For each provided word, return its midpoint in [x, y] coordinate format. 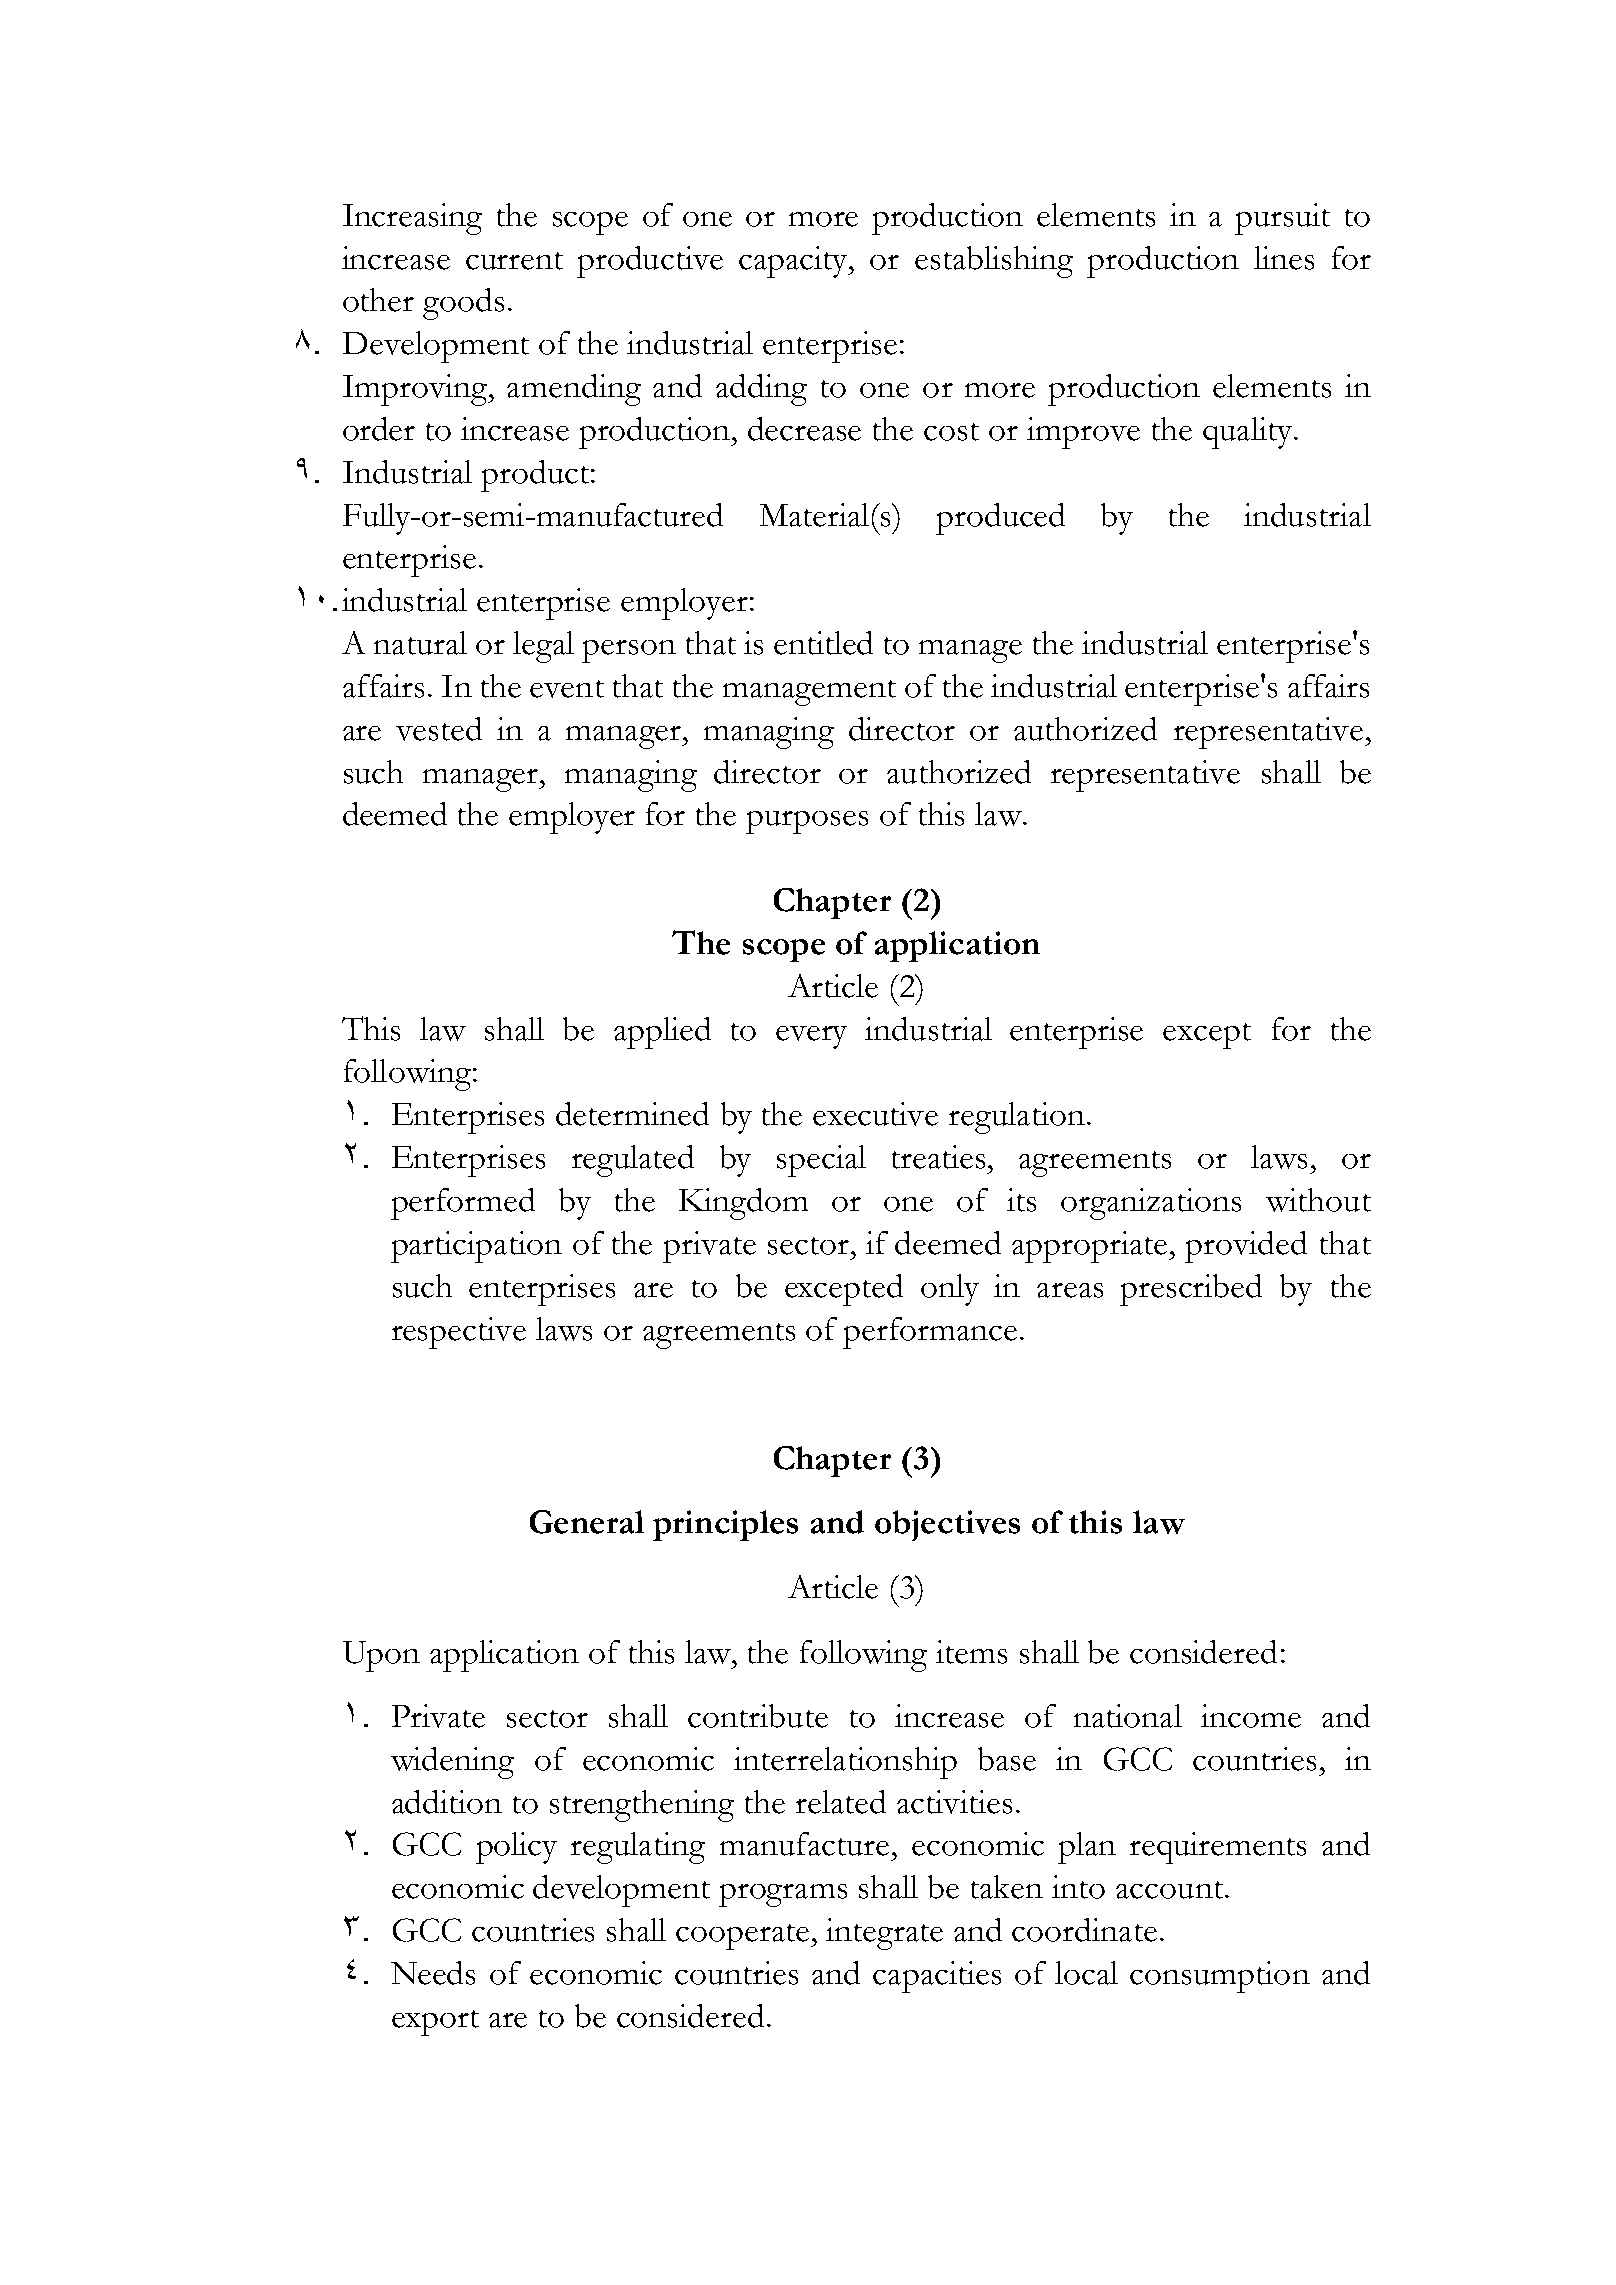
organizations [1151, 1204]
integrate [884, 1934]
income [1251, 1716]
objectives [947, 1525]
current [514, 261]
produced [1000, 519]
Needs [433, 1973]
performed [463, 1204]
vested [439, 729]
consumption [1220, 1977]
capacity [795, 262]
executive [875, 1114]
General [587, 1522]
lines [1284, 258]
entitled [823, 643]
